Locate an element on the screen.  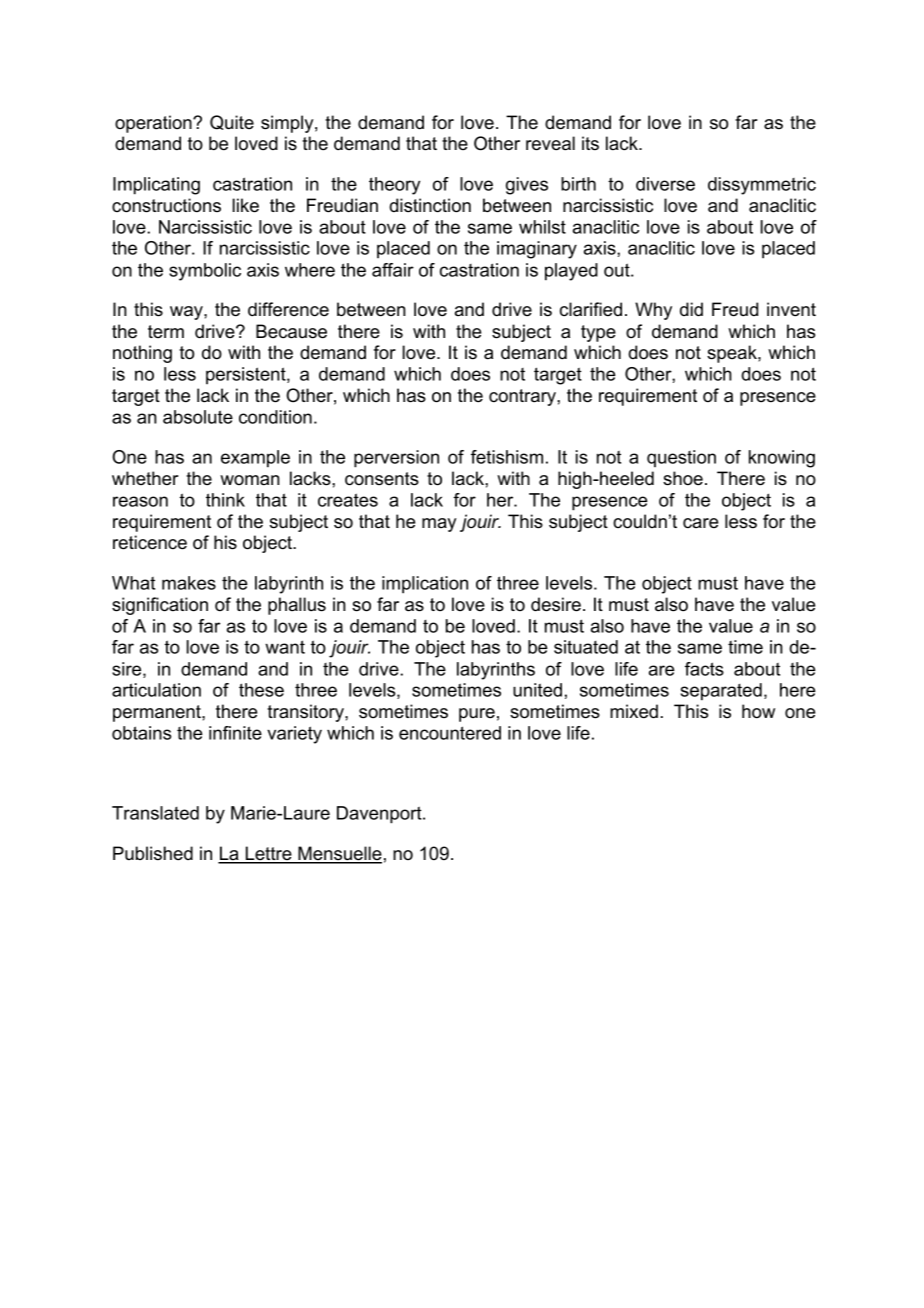
makes is located at coordinates (189, 583).
